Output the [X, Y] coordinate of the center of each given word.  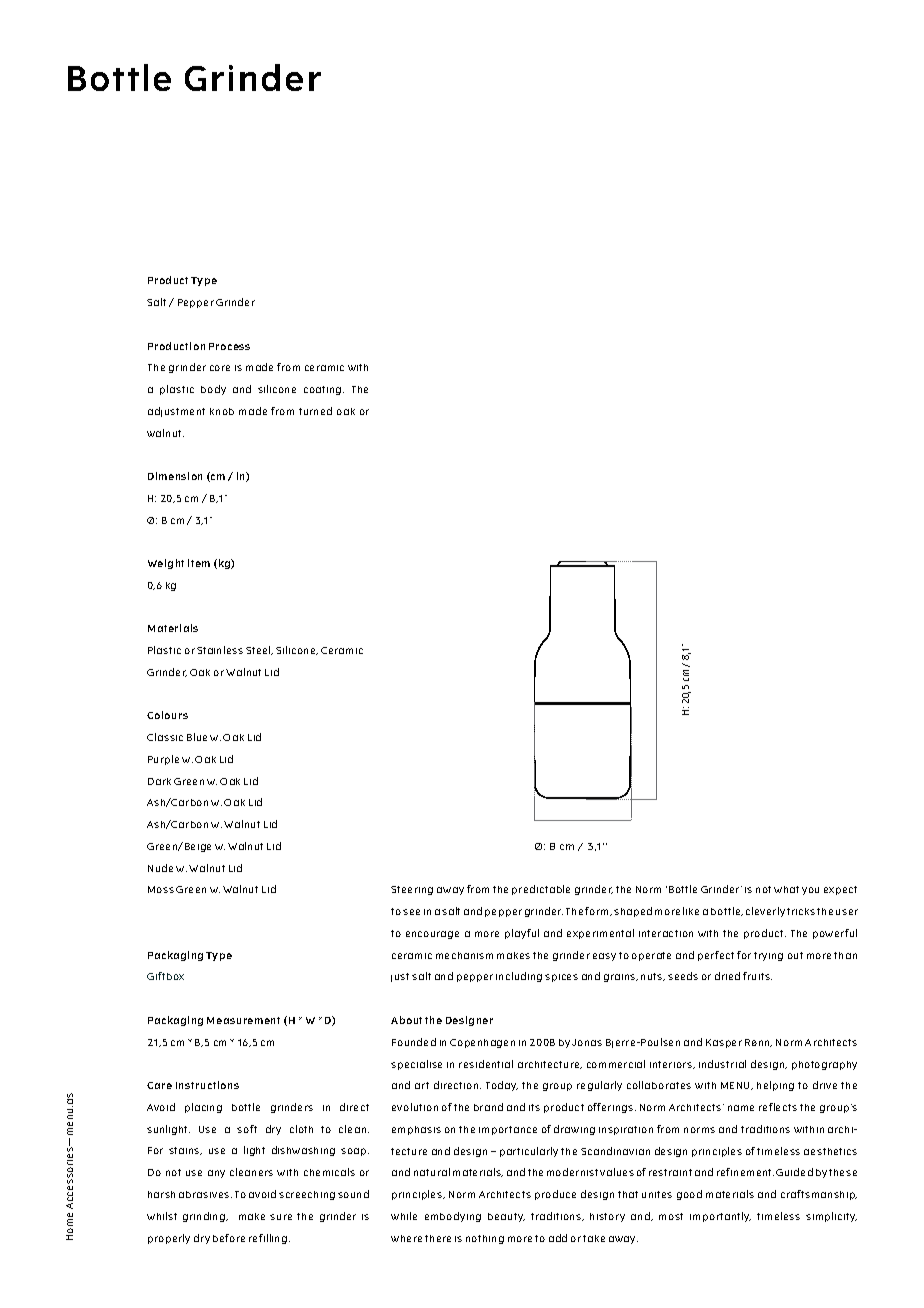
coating [324, 390]
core [220, 368]
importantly [720, 1217]
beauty [506, 1217]
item [199, 563]
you [810, 891]
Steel [259, 650]
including [519, 977]
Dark [159, 781]
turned [315, 411]
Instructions [207, 1085]
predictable [541, 890]
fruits [757, 976]
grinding [205, 1217]
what [786, 889]
